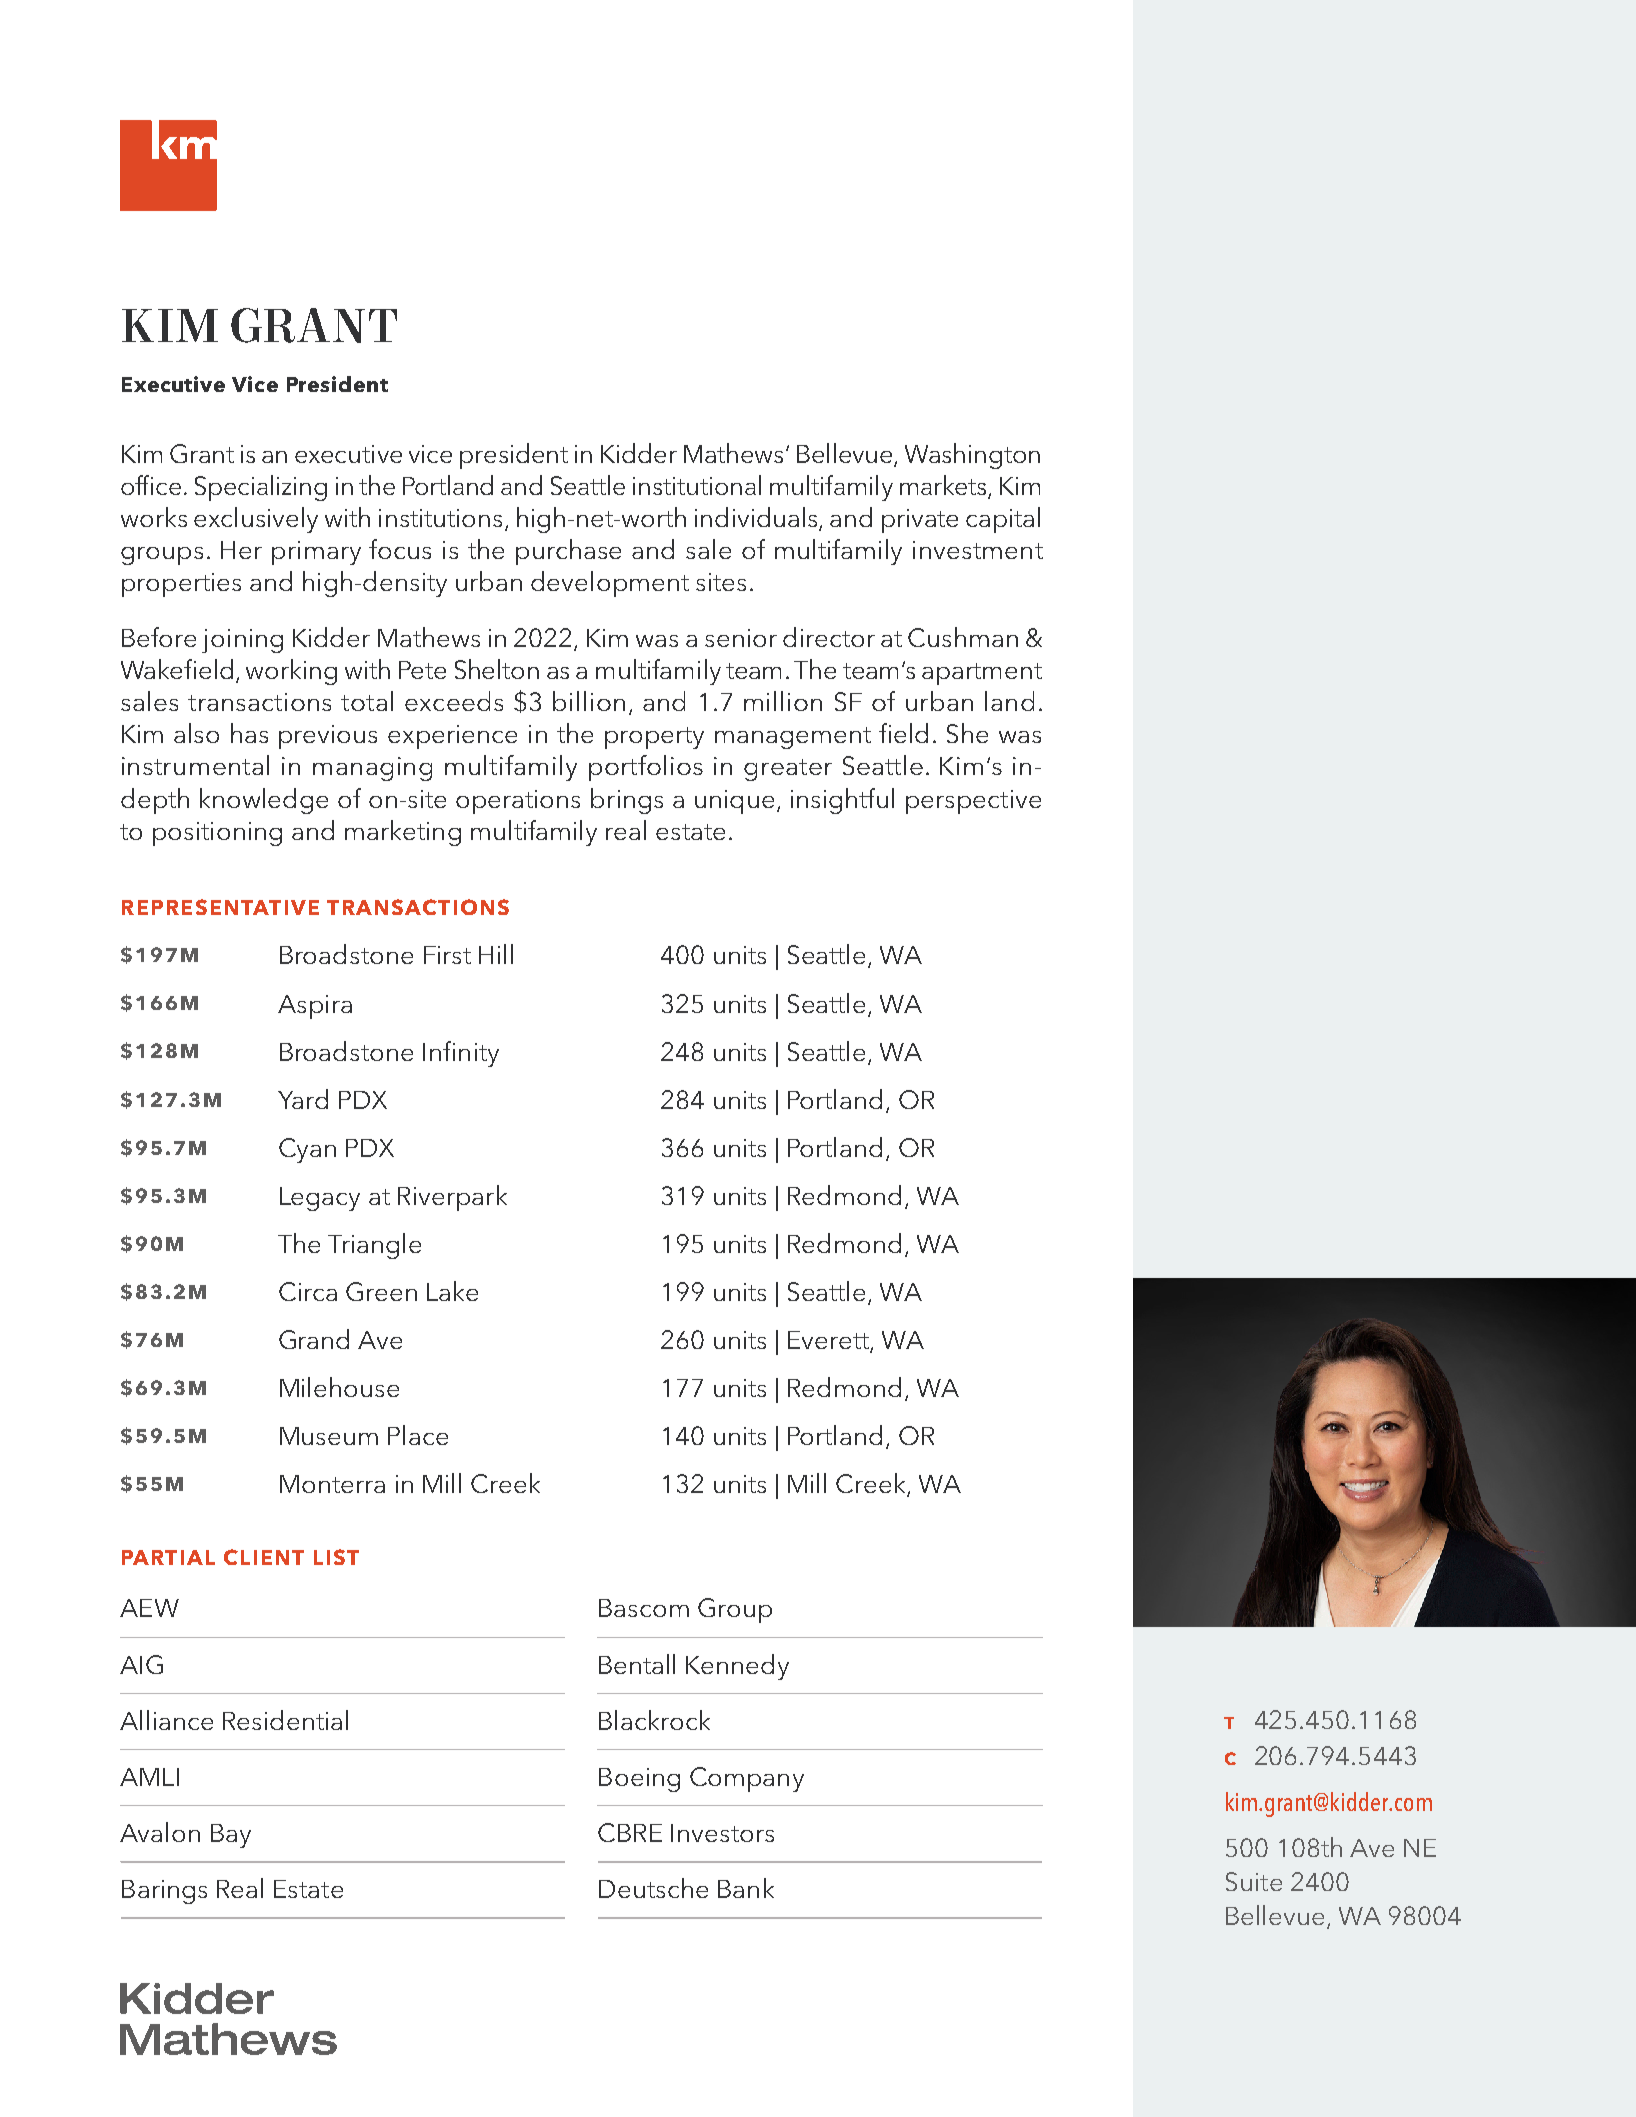 Image resolution: width=1636 pixels, height=2117 pixels. What do you see at coordinates (264, 1557) in the image?
I see `CLIENT` at bounding box center [264, 1557].
